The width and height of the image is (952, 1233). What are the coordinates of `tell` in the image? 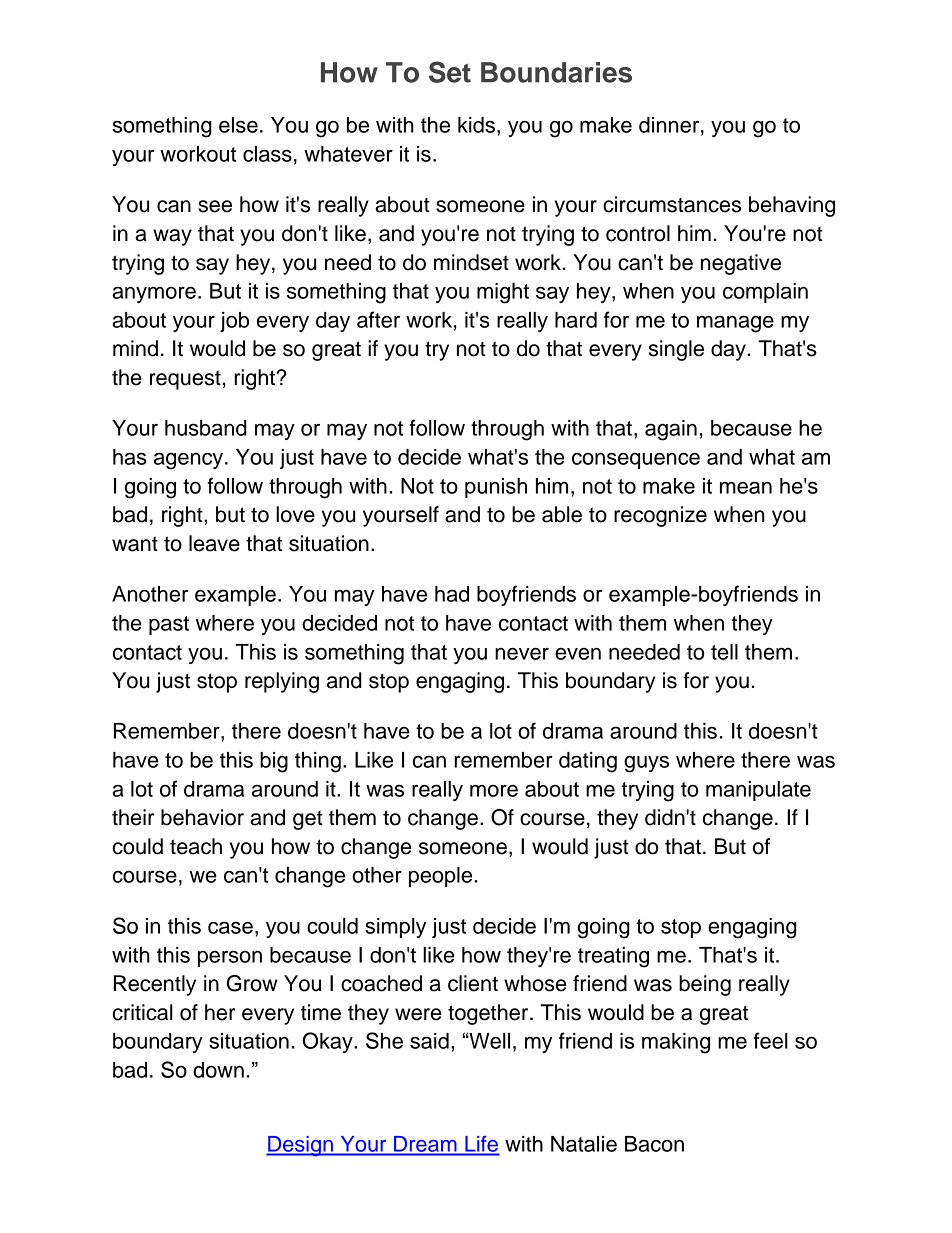 It's located at (724, 652).
